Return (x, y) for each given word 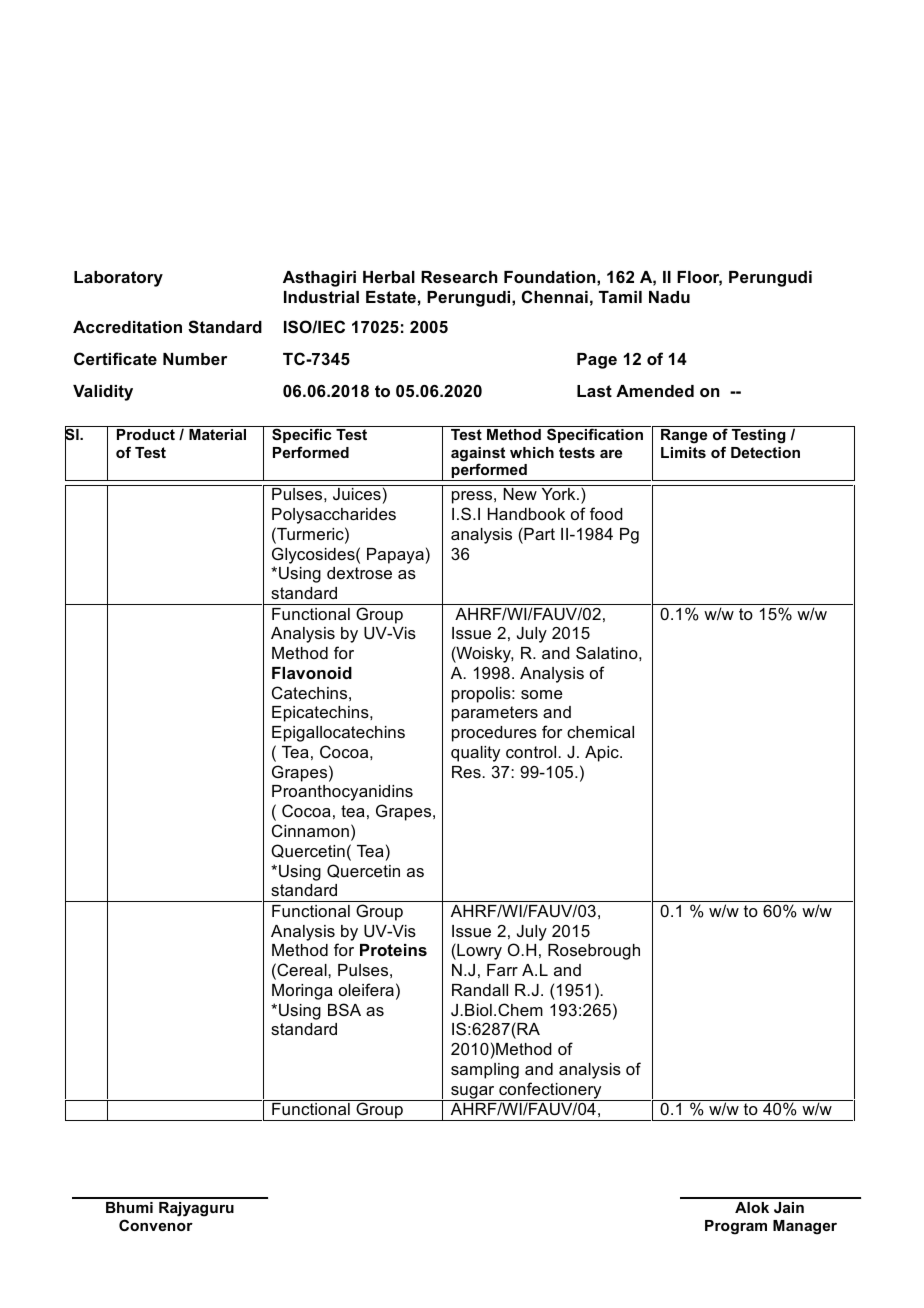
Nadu (669, 297)
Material (218, 433)
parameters (495, 714)
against (478, 455)
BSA (344, 1009)
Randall (480, 990)
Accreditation (127, 327)
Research (459, 277)
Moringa (302, 992)
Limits (683, 452)
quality (475, 754)
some (542, 694)
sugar (473, 1093)
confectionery (550, 1091)
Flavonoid (312, 673)
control (532, 752)
